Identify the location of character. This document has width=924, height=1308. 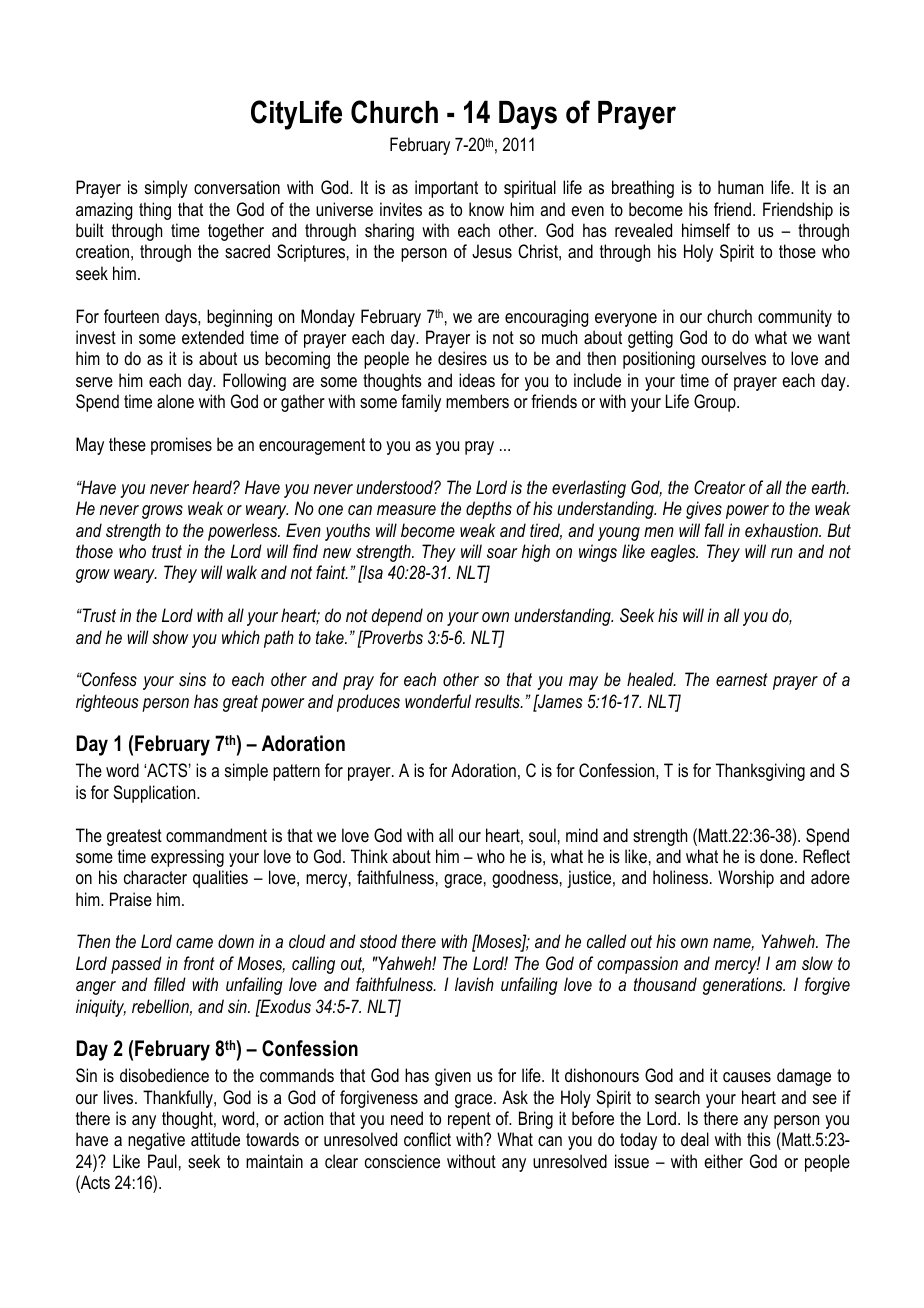
(155, 877).
